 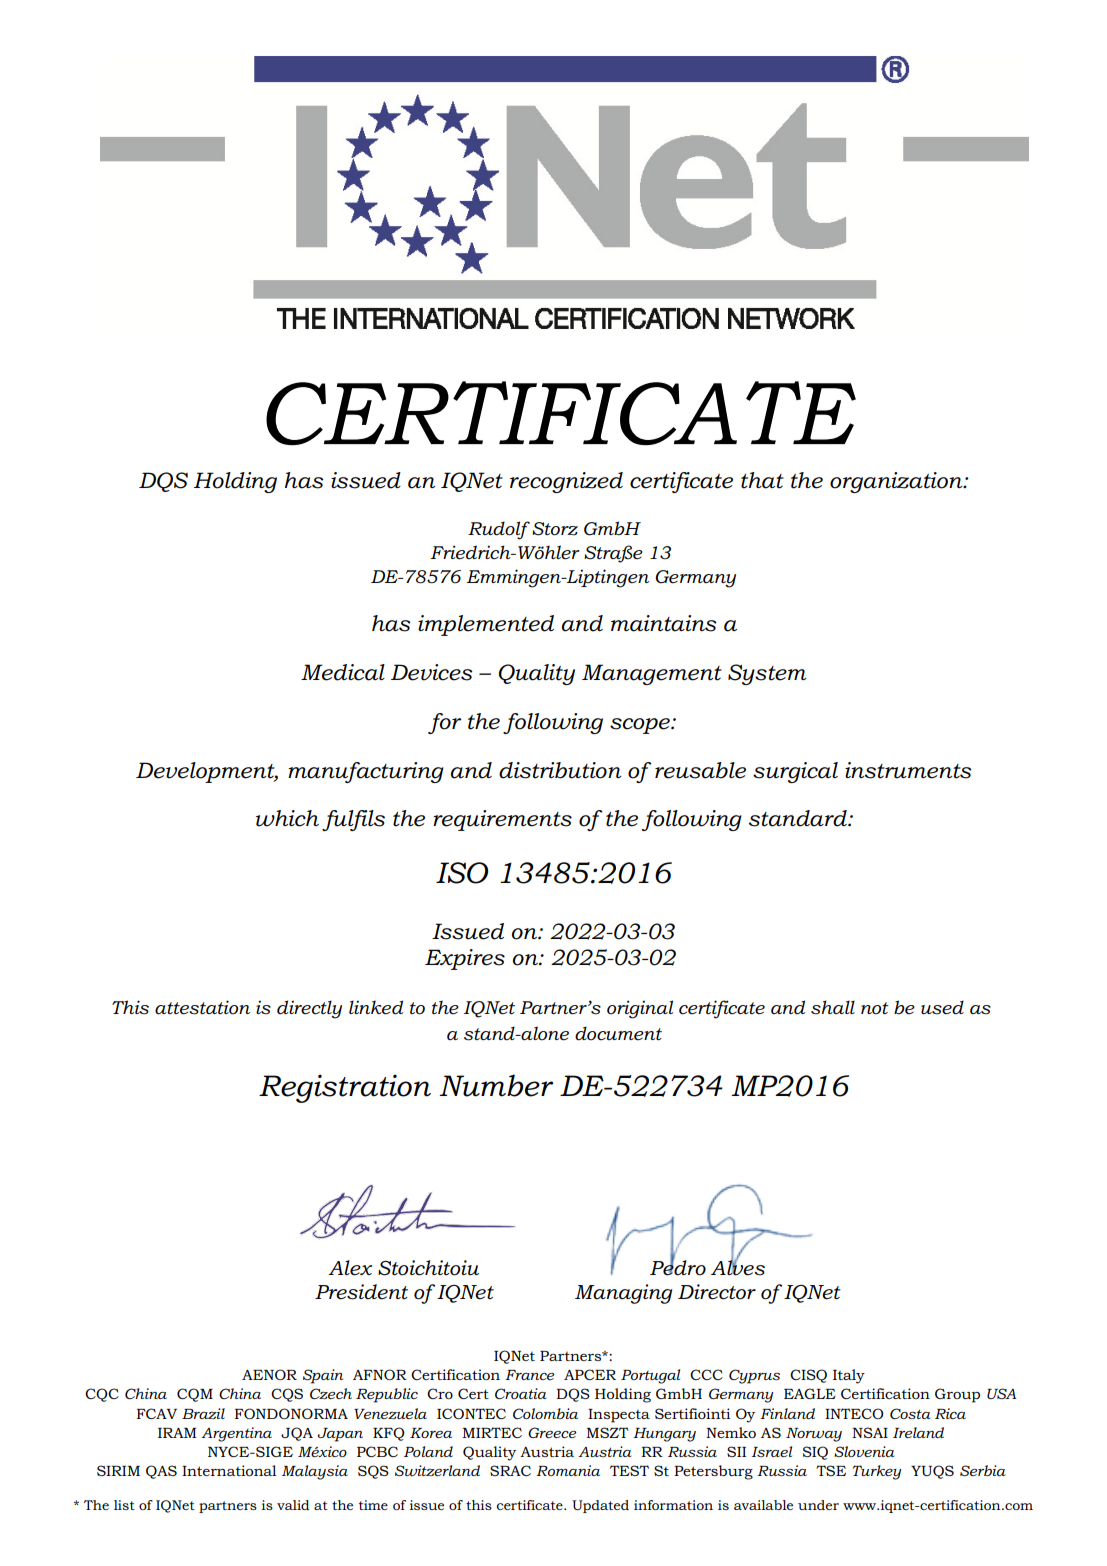 What do you see at coordinates (566, 482) in the page?
I see `recognized` at bounding box center [566, 482].
